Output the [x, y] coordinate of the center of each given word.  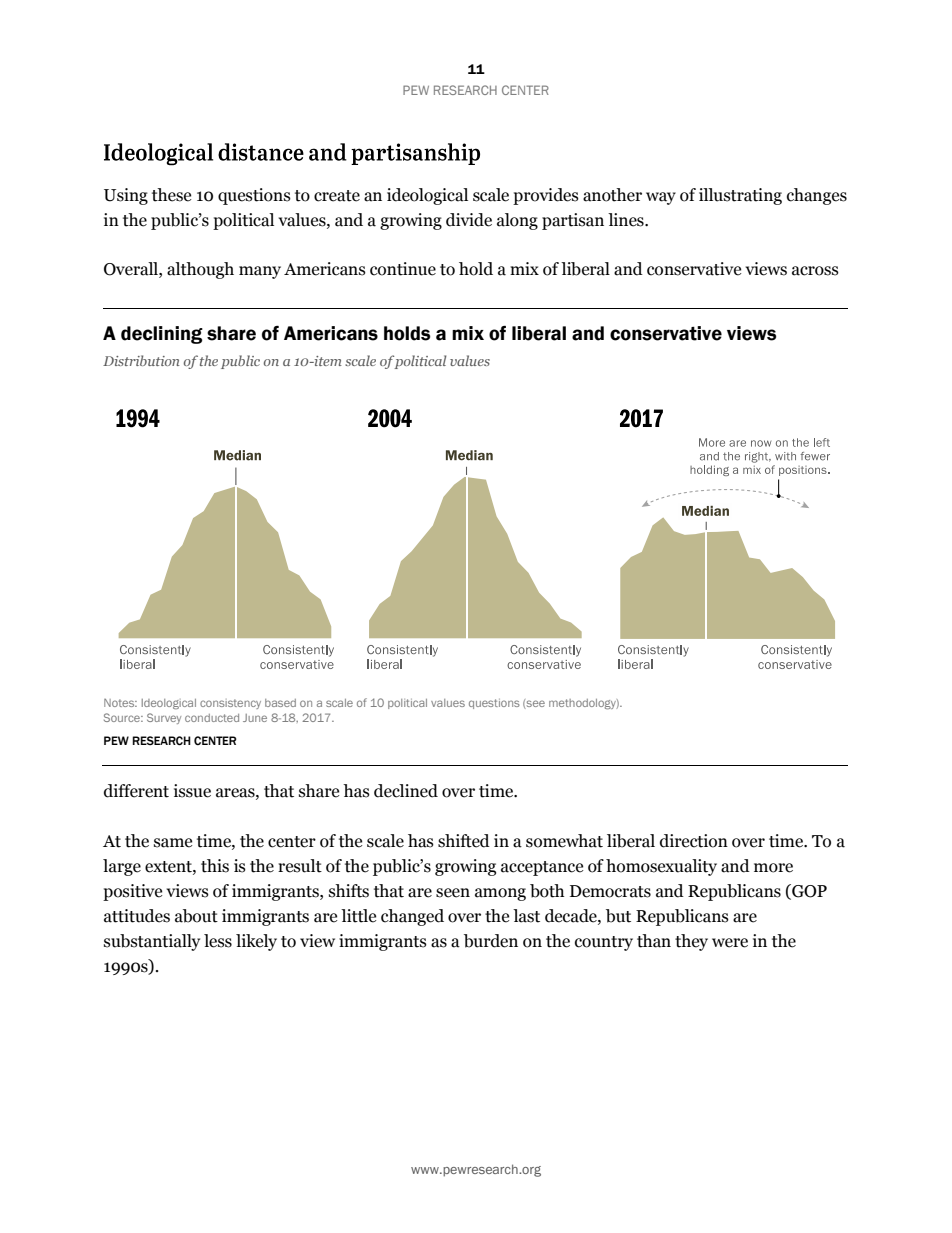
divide [469, 220]
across [815, 271]
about [196, 916]
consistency [230, 704]
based [280, 703]
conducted [212, 718]
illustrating [740, 196]
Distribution [141, 360]
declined [406, 791]
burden [491, 941]
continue [403, 269]
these [171, 195]
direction [694, 841]
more [773, 868]
